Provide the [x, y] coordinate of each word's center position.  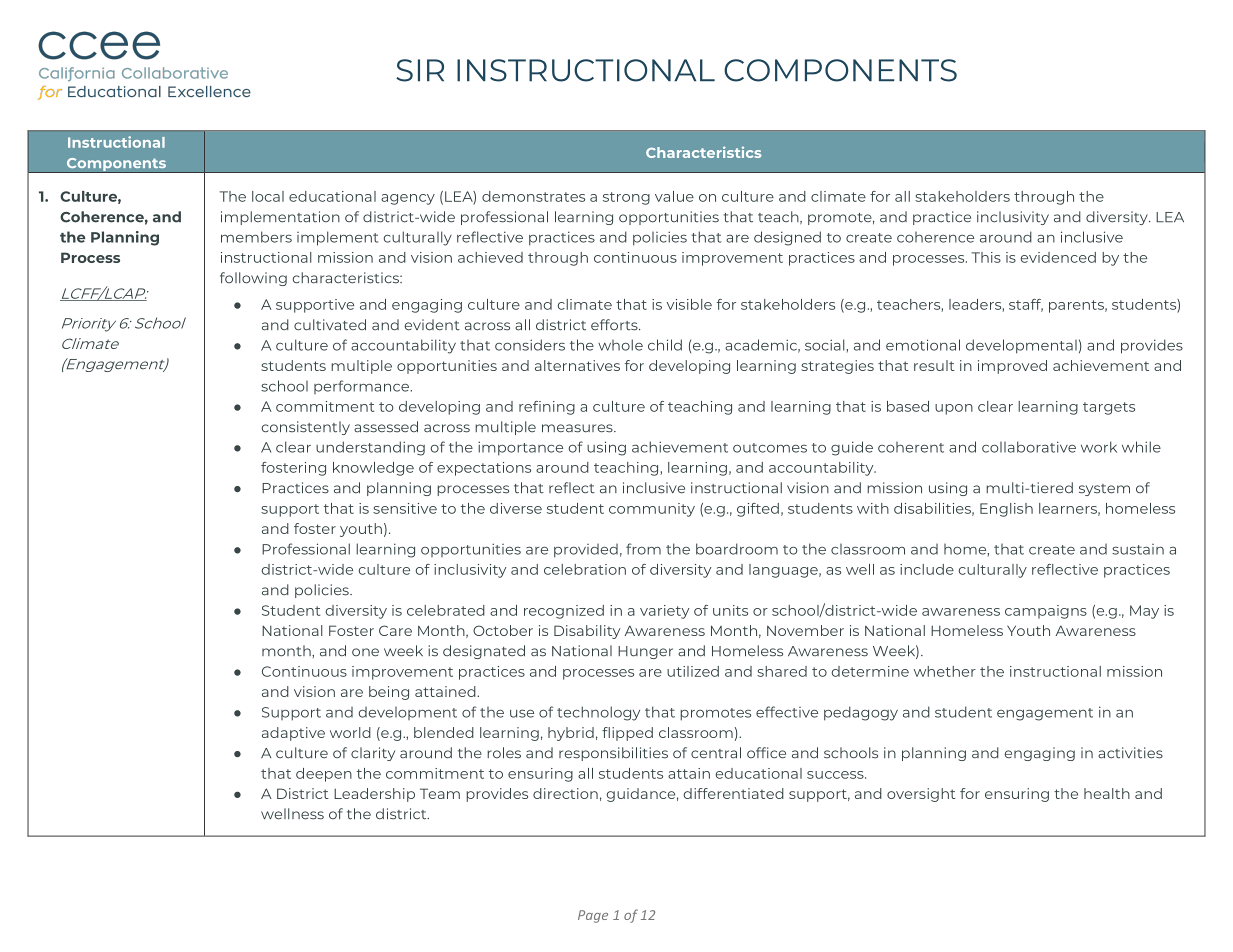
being [389, 693]
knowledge [373, 469]
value [674, 196]
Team [440, 793]
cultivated [330, 325]
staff [1026, 305]
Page [593, 916]
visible [689, 304]
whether [945, 671]
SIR [420, 70]
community [652, 510]
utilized [693, 671]
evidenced [1058, 257]
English [1006, 510]
